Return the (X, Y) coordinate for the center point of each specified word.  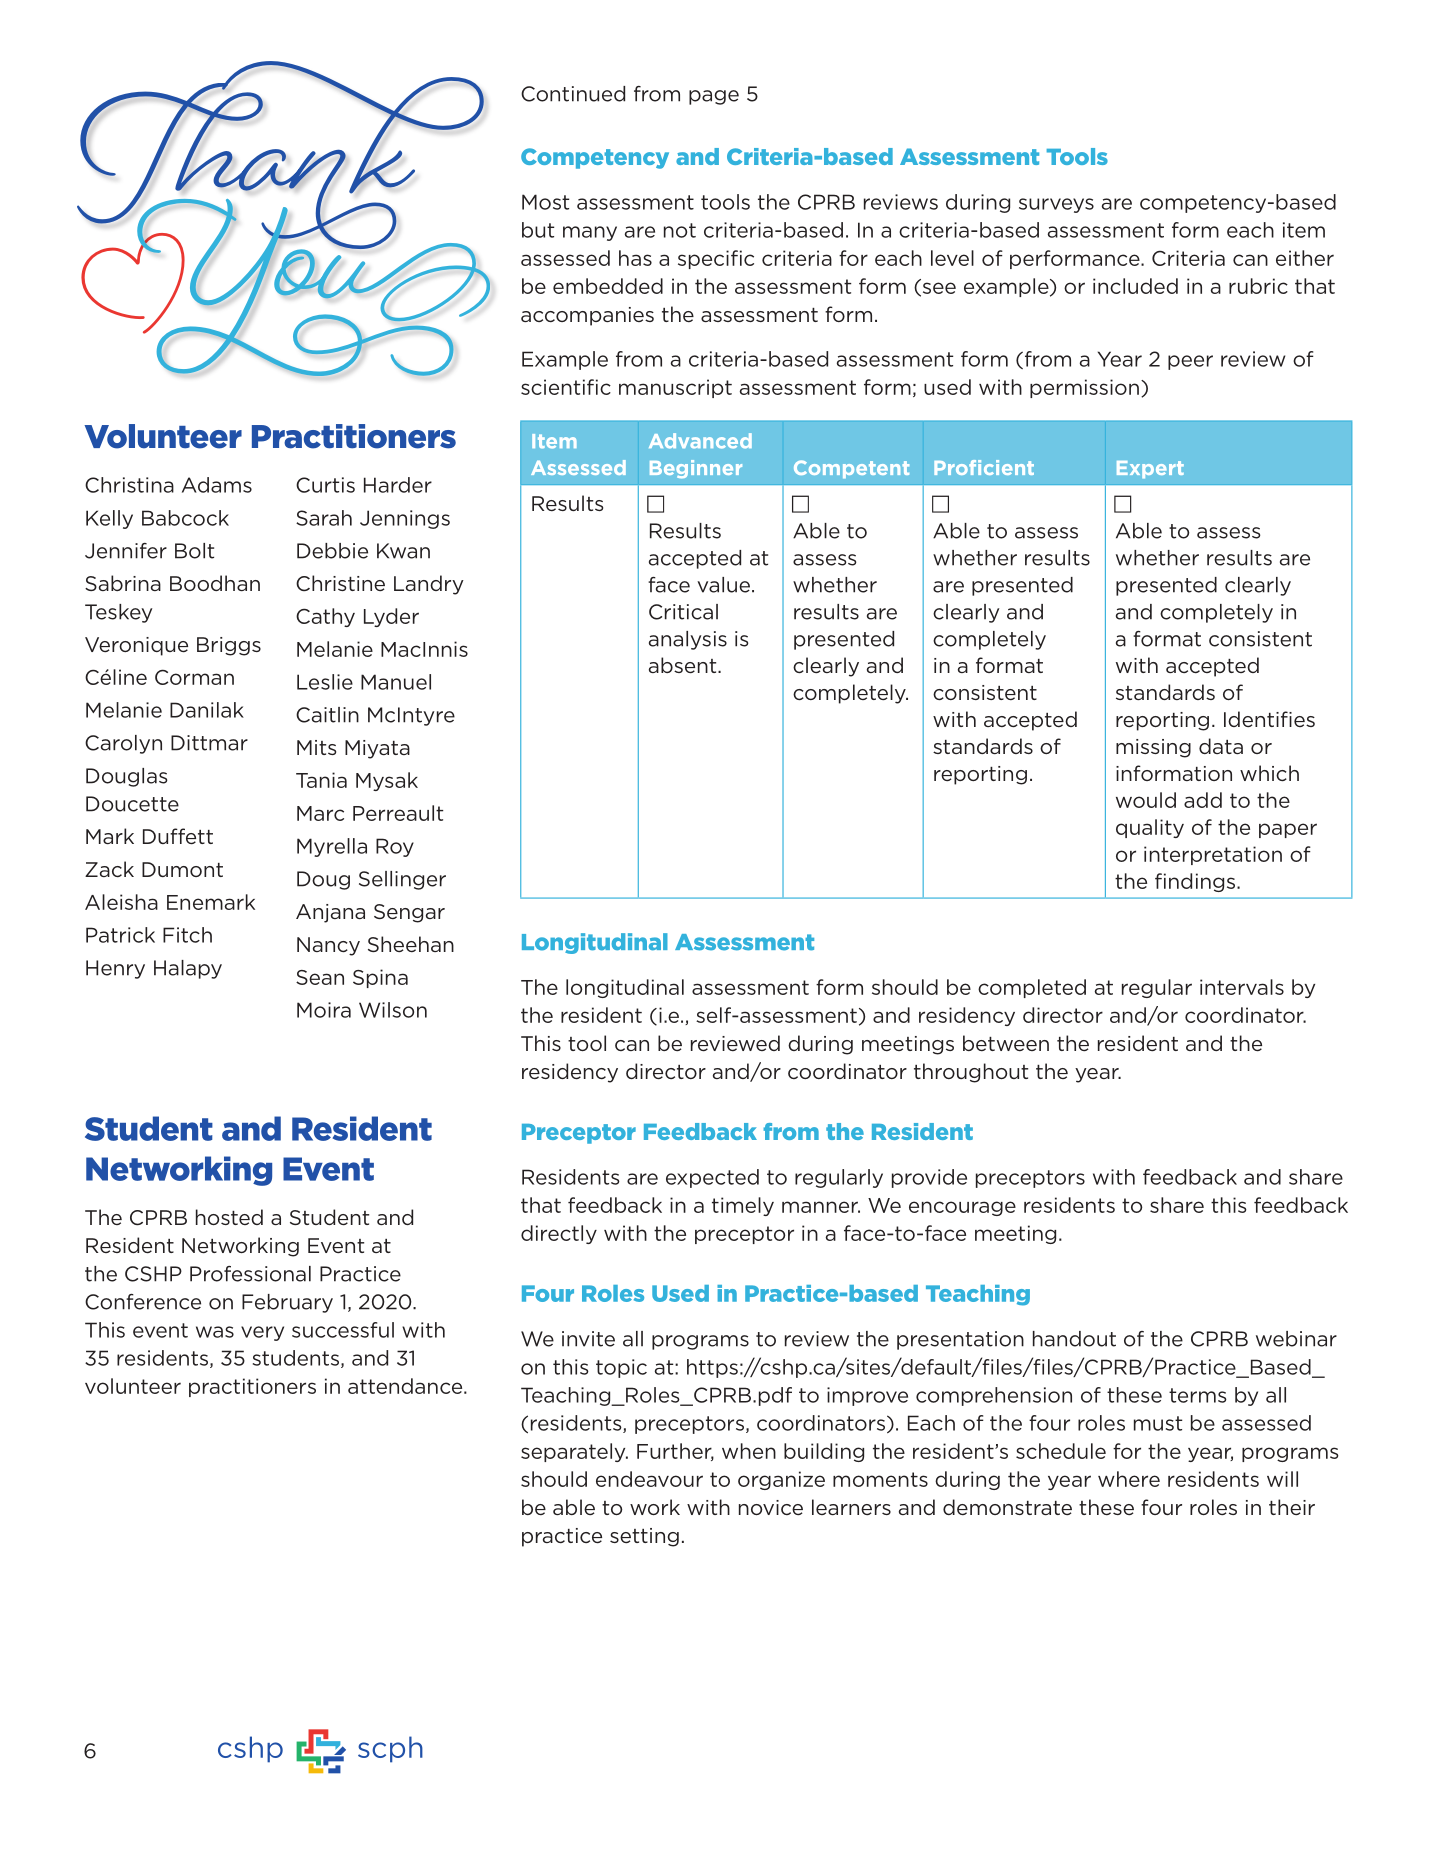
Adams (217, 485)
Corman (194, 677)
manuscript (675, 388)
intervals (1242, 987)
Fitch (187, 935)
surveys (1056, 205)
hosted (229, 1217)
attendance (406, 1386)
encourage (962, 1208)
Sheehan (411, 944)
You (312, 286)
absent (684, 665)
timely (743, 1206)
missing (1153, 748)
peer (1190, 362)
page (714, 97)
